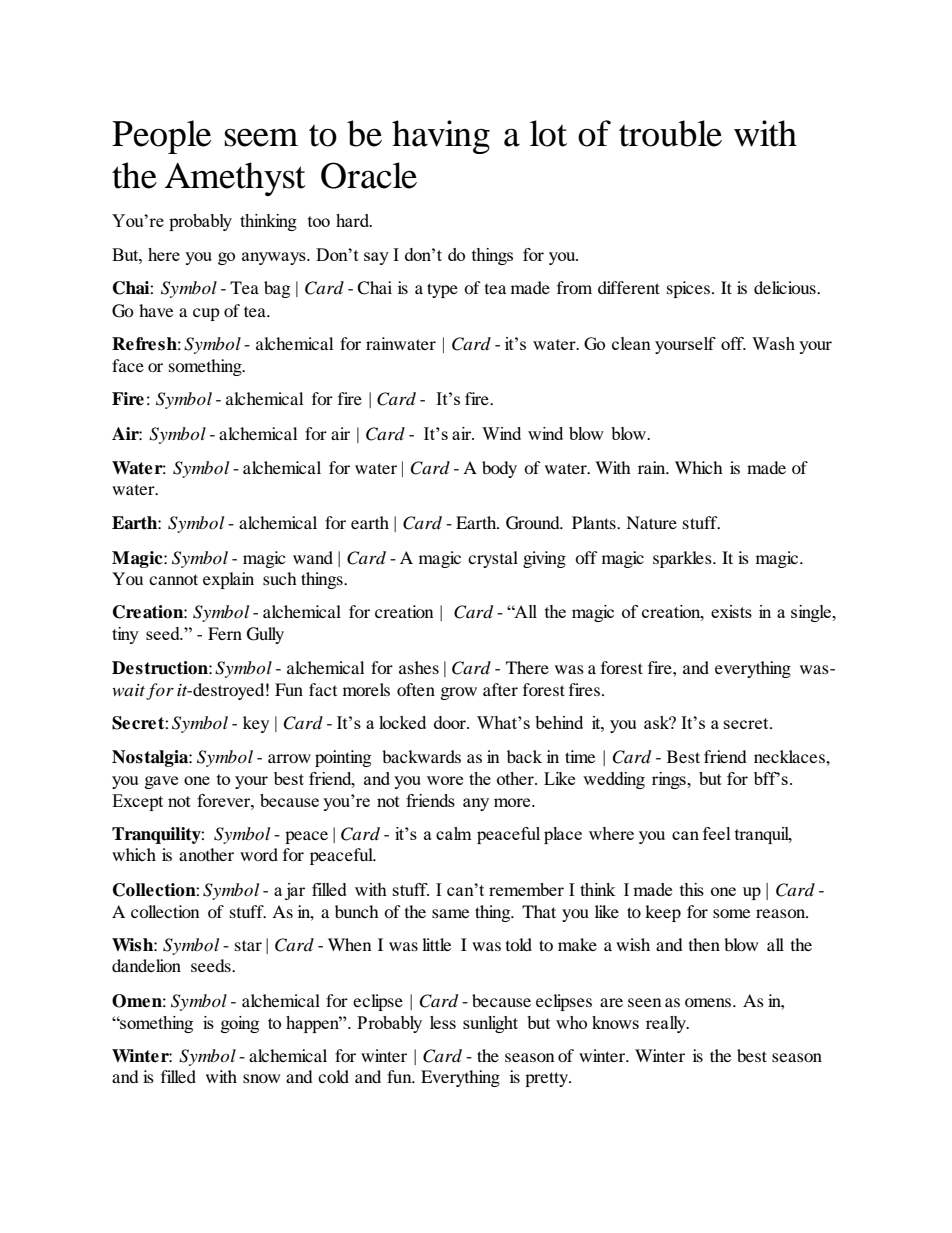 This screenshot has width=952, height=1233. What do you see at coordinates (731, 611) in the screenshot?
I see `exists` at bounding box center [731, 611].
